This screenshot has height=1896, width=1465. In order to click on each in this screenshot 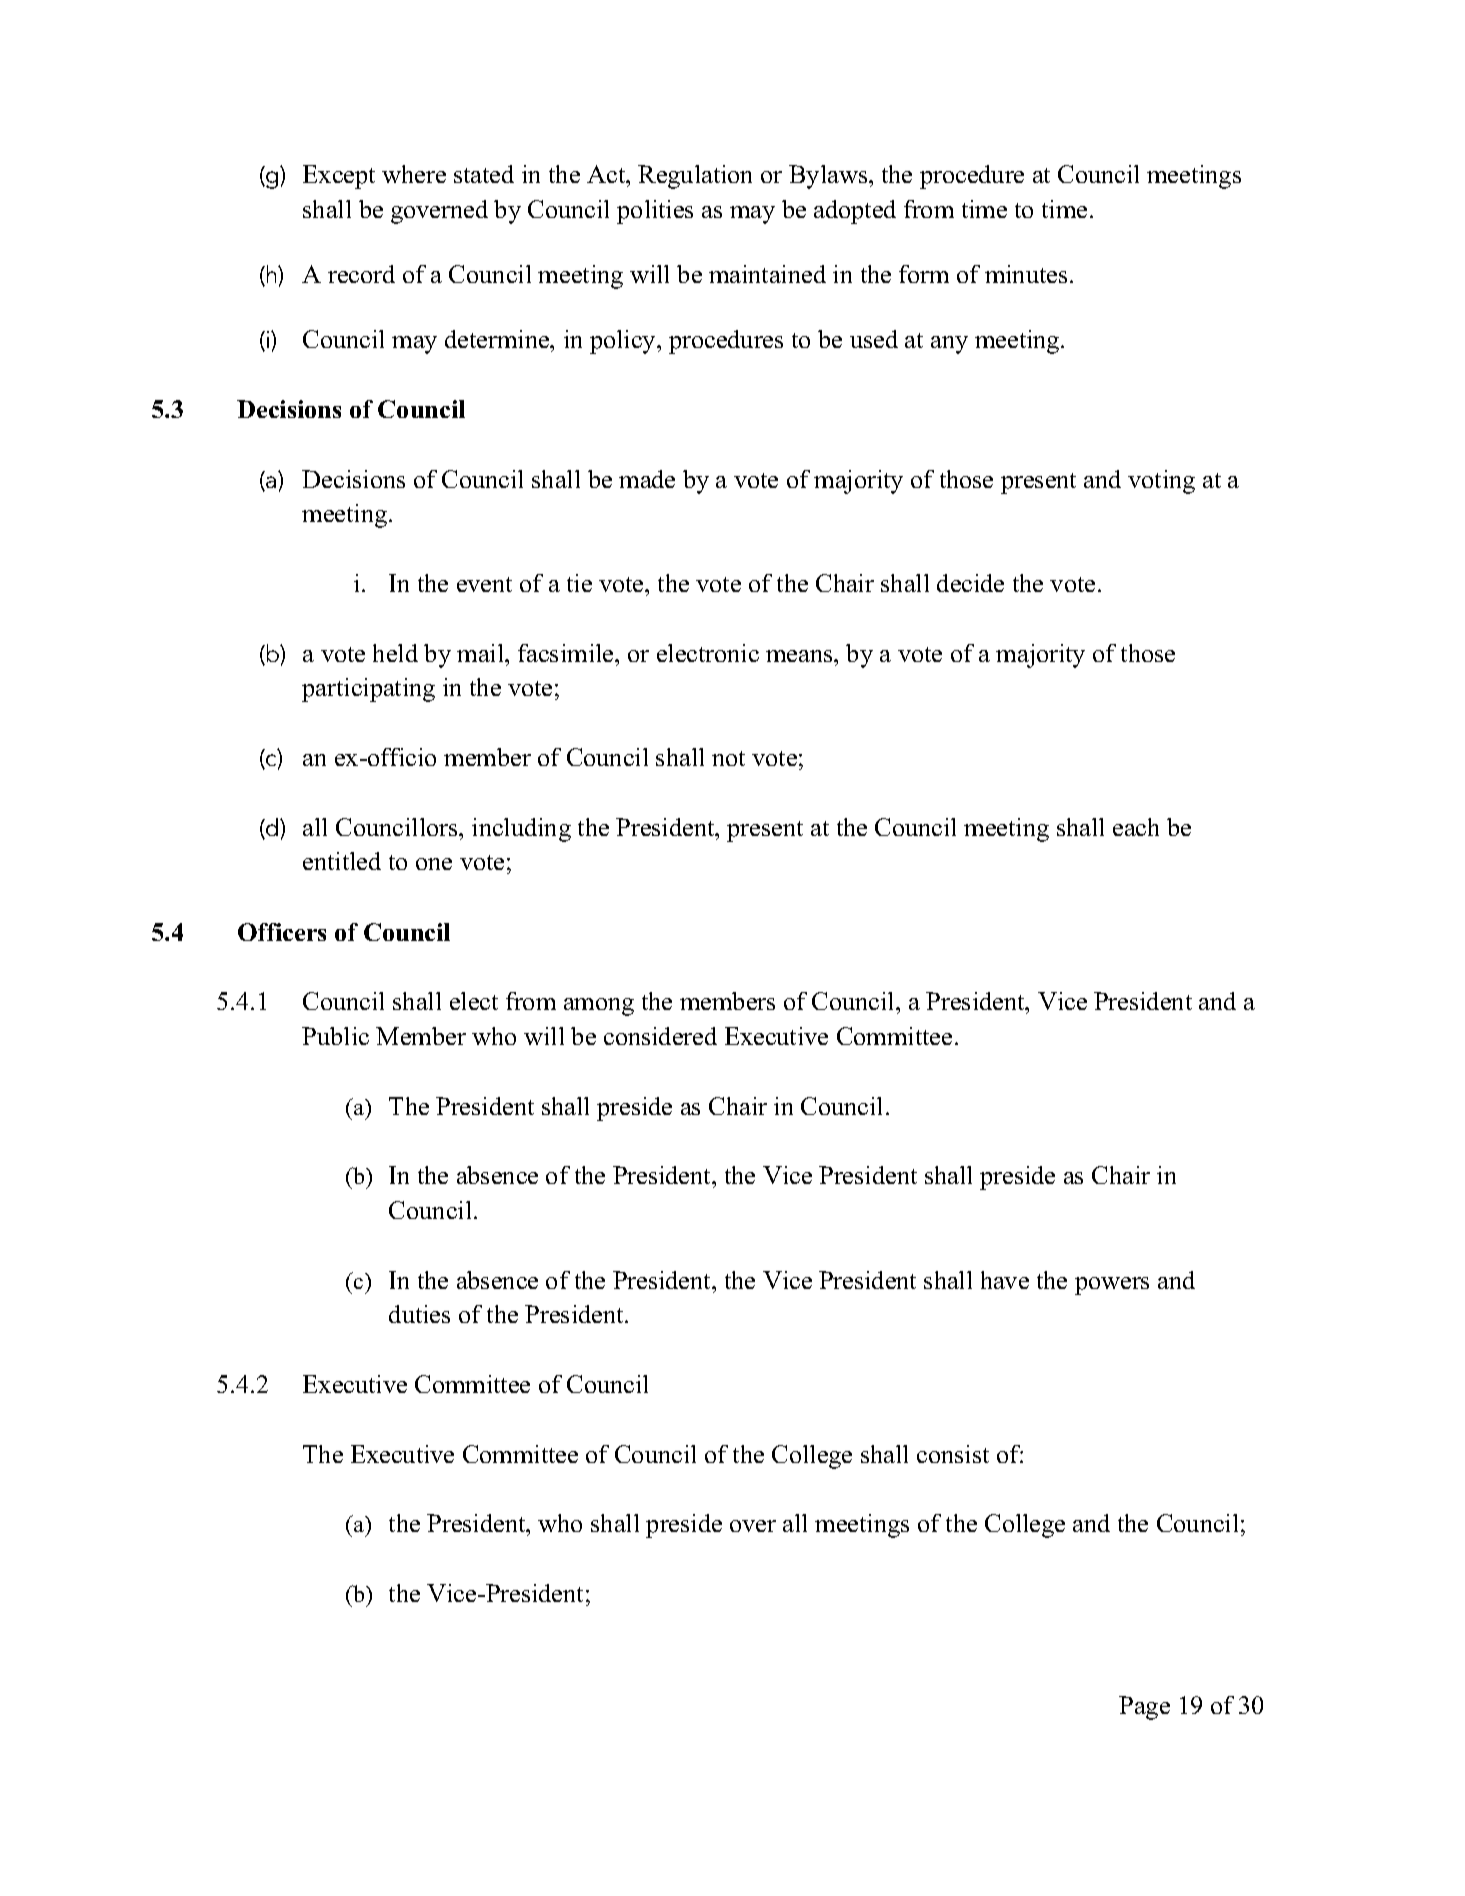, I will do `click(1136, 827)`.
